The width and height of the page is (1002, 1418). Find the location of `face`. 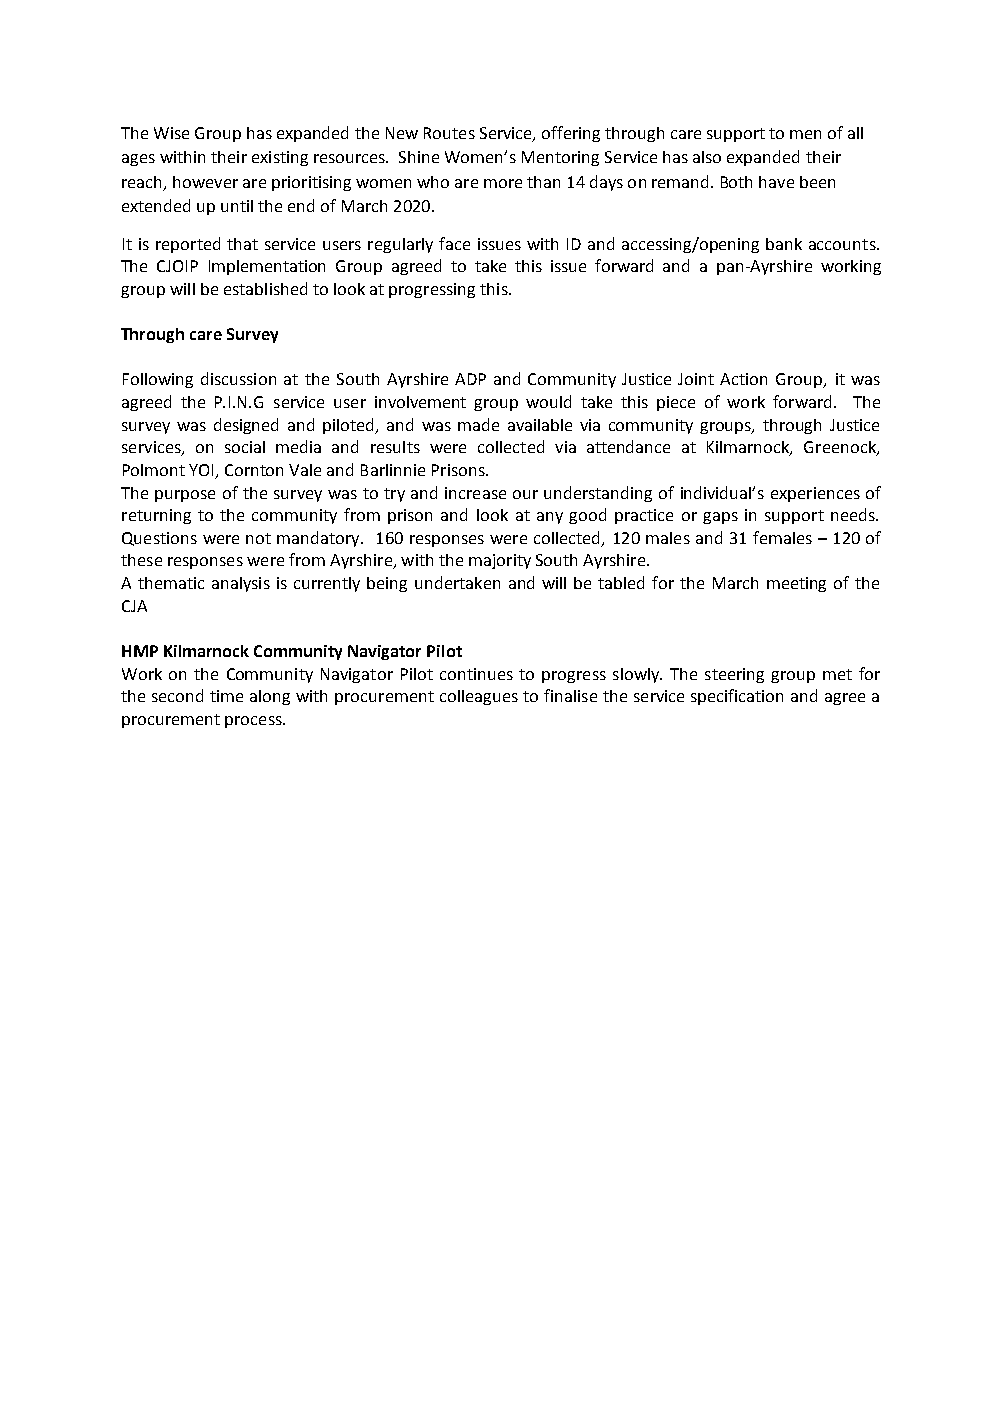

face is located at coordinates (454, 243).
